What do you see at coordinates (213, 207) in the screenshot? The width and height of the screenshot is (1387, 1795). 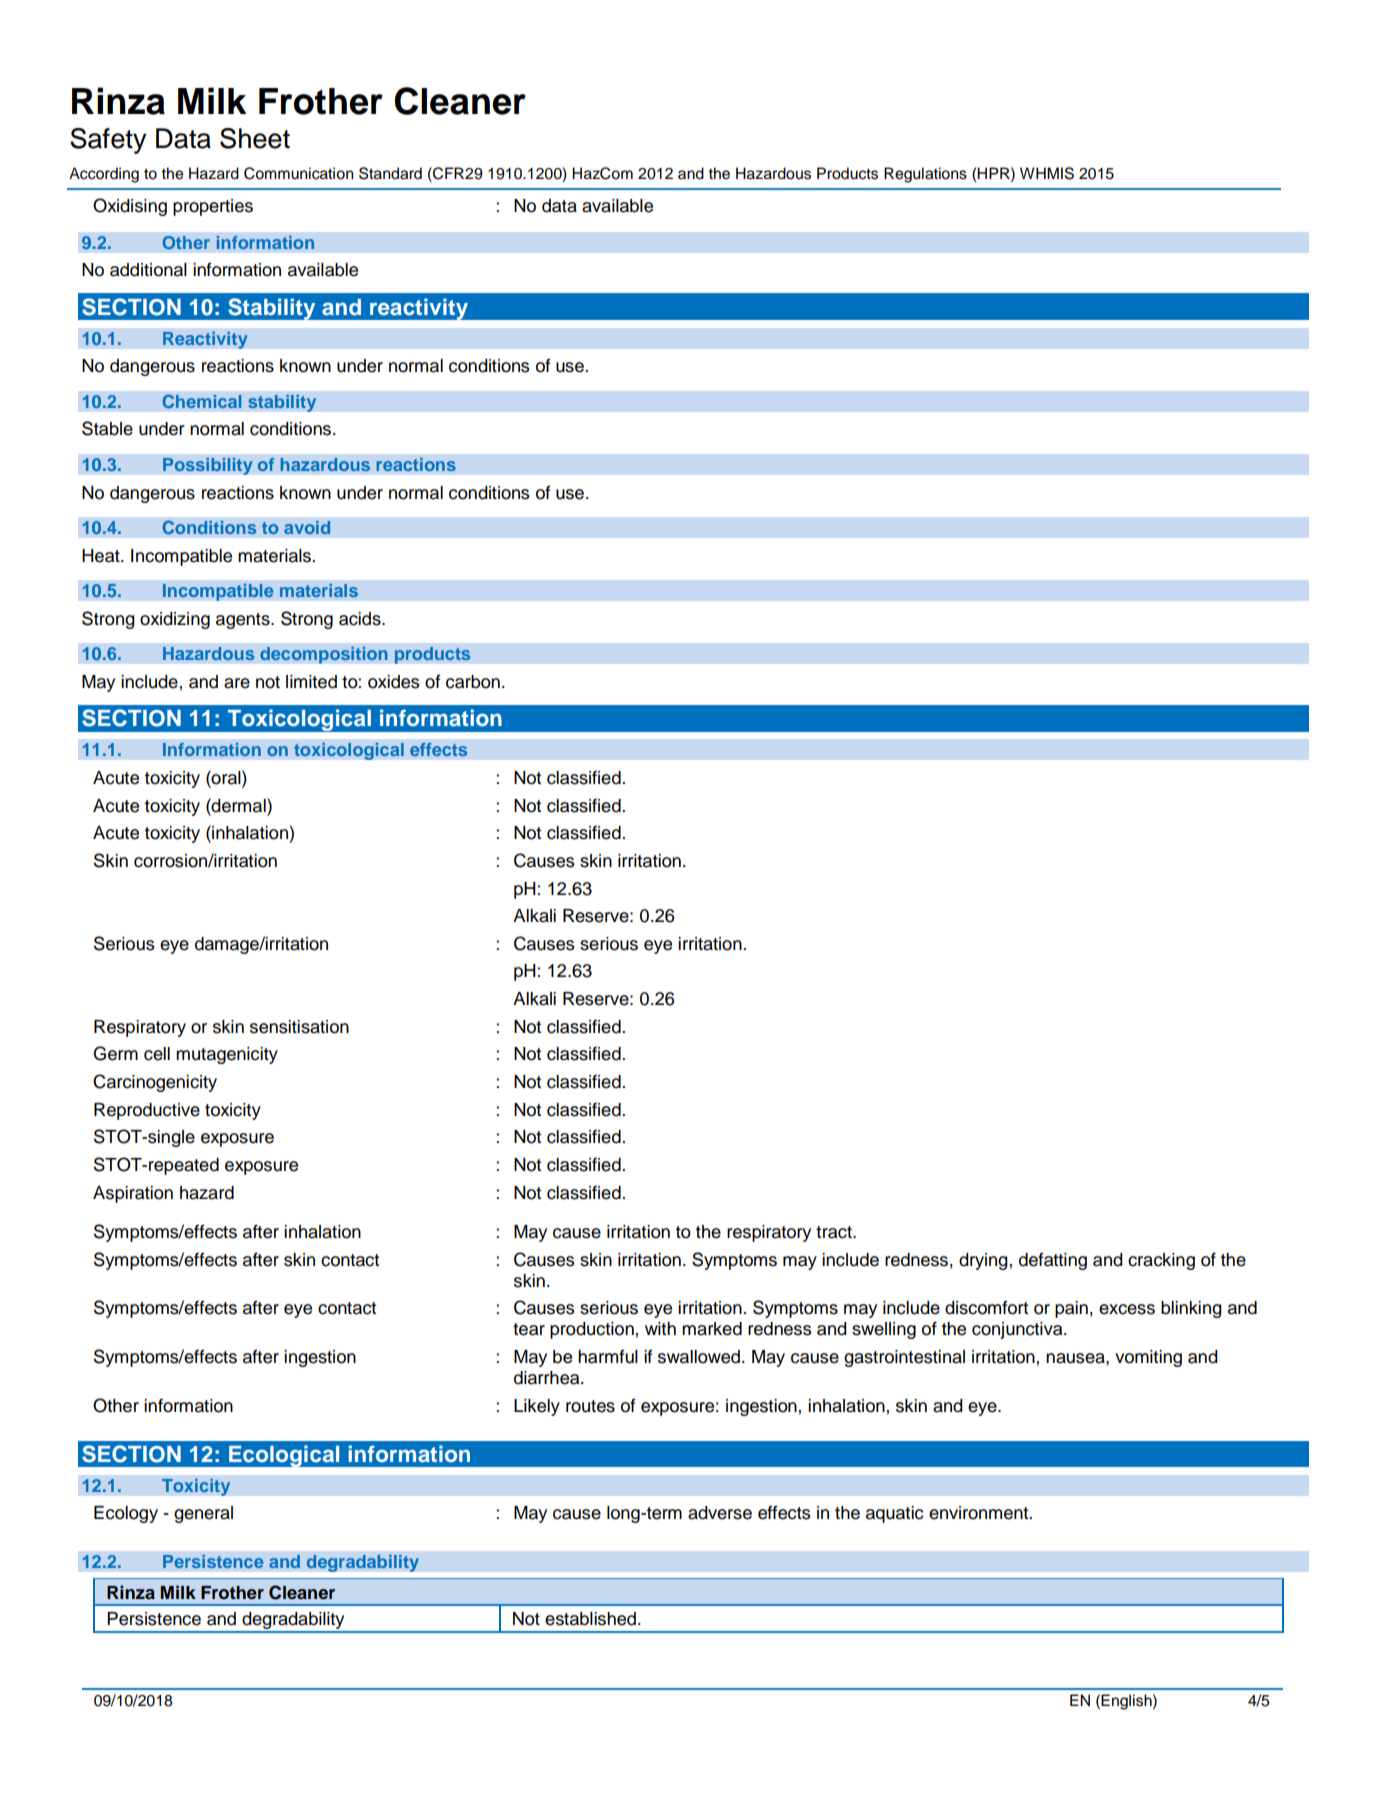 I see `properties` at bounding box center [213, 207].
